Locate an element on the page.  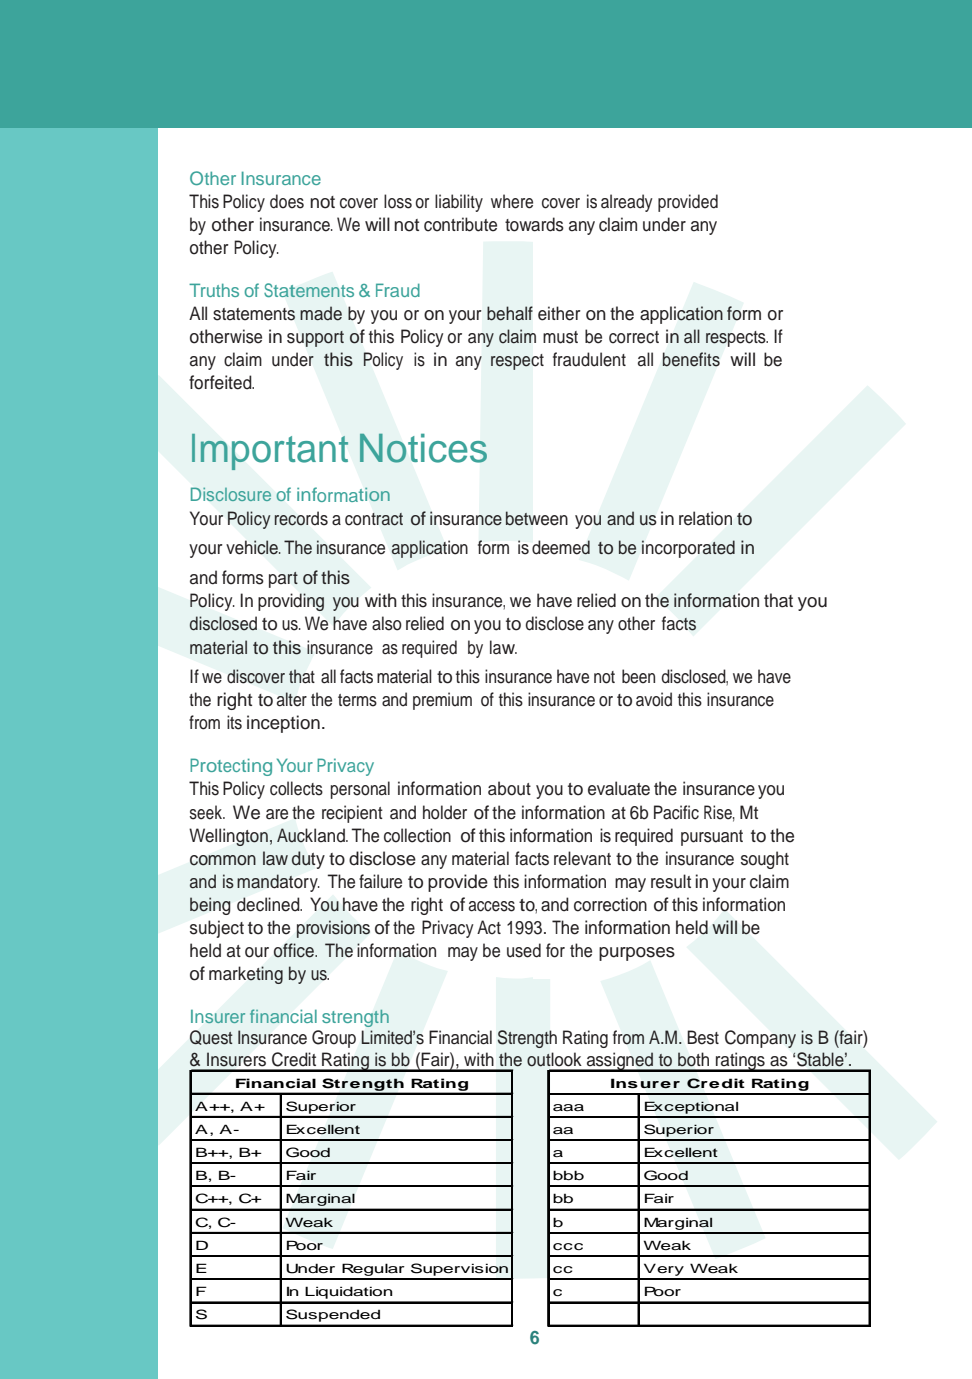
premium is located at coordinates (442, 701).
